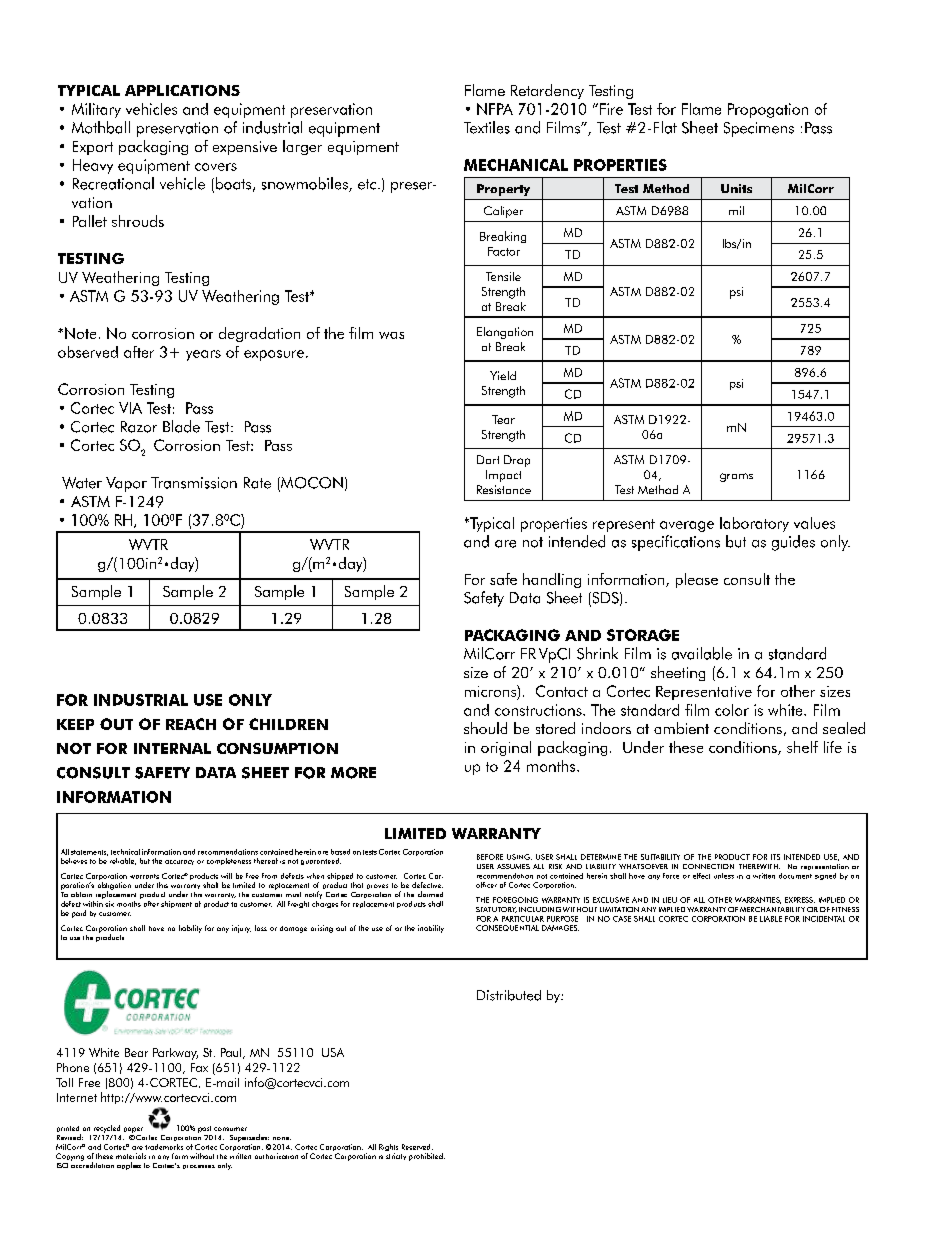  I want to click on Specimens, so click(759, 129).
